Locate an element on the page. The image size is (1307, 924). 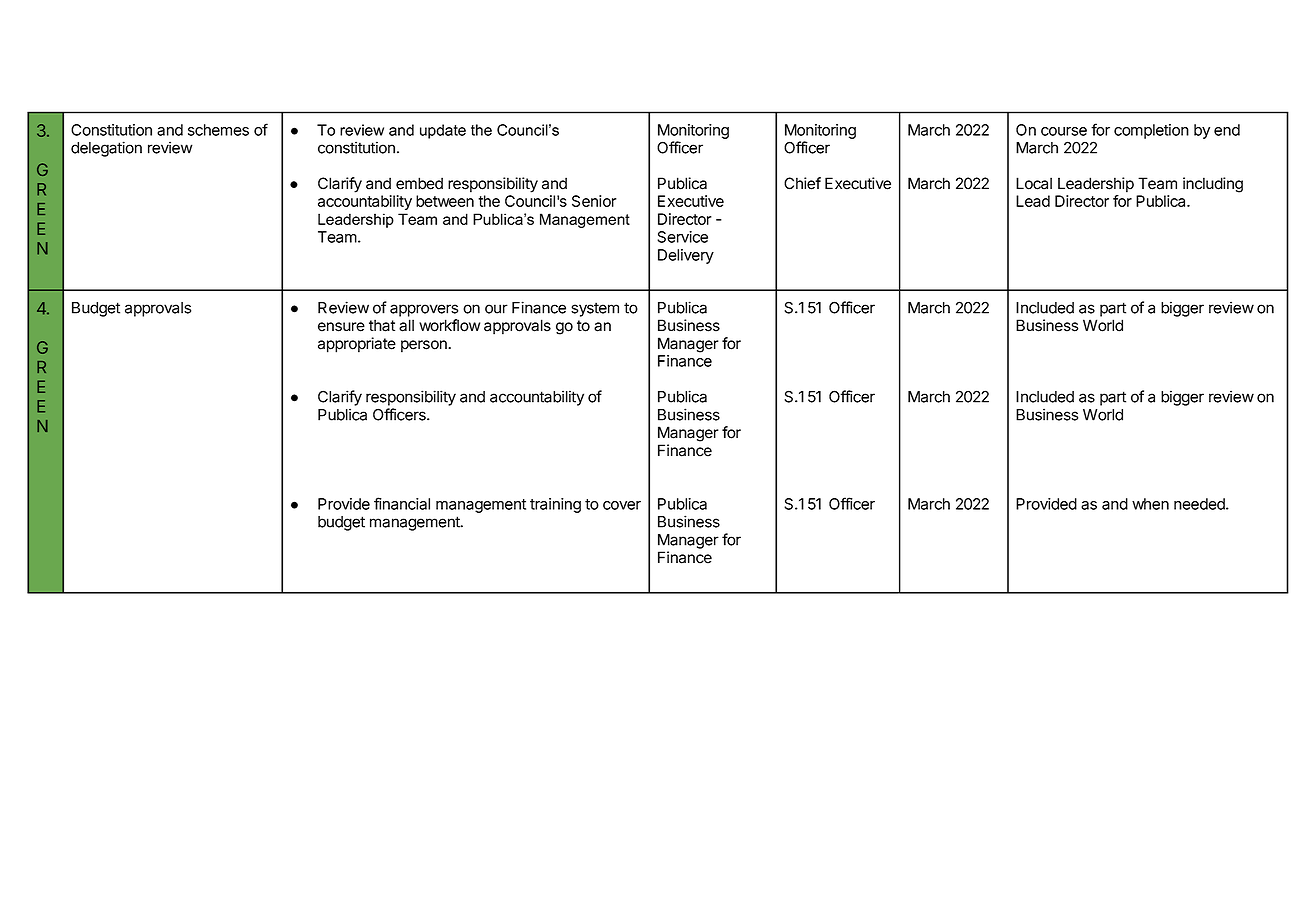
Service is located at coordinates (682, 237).
